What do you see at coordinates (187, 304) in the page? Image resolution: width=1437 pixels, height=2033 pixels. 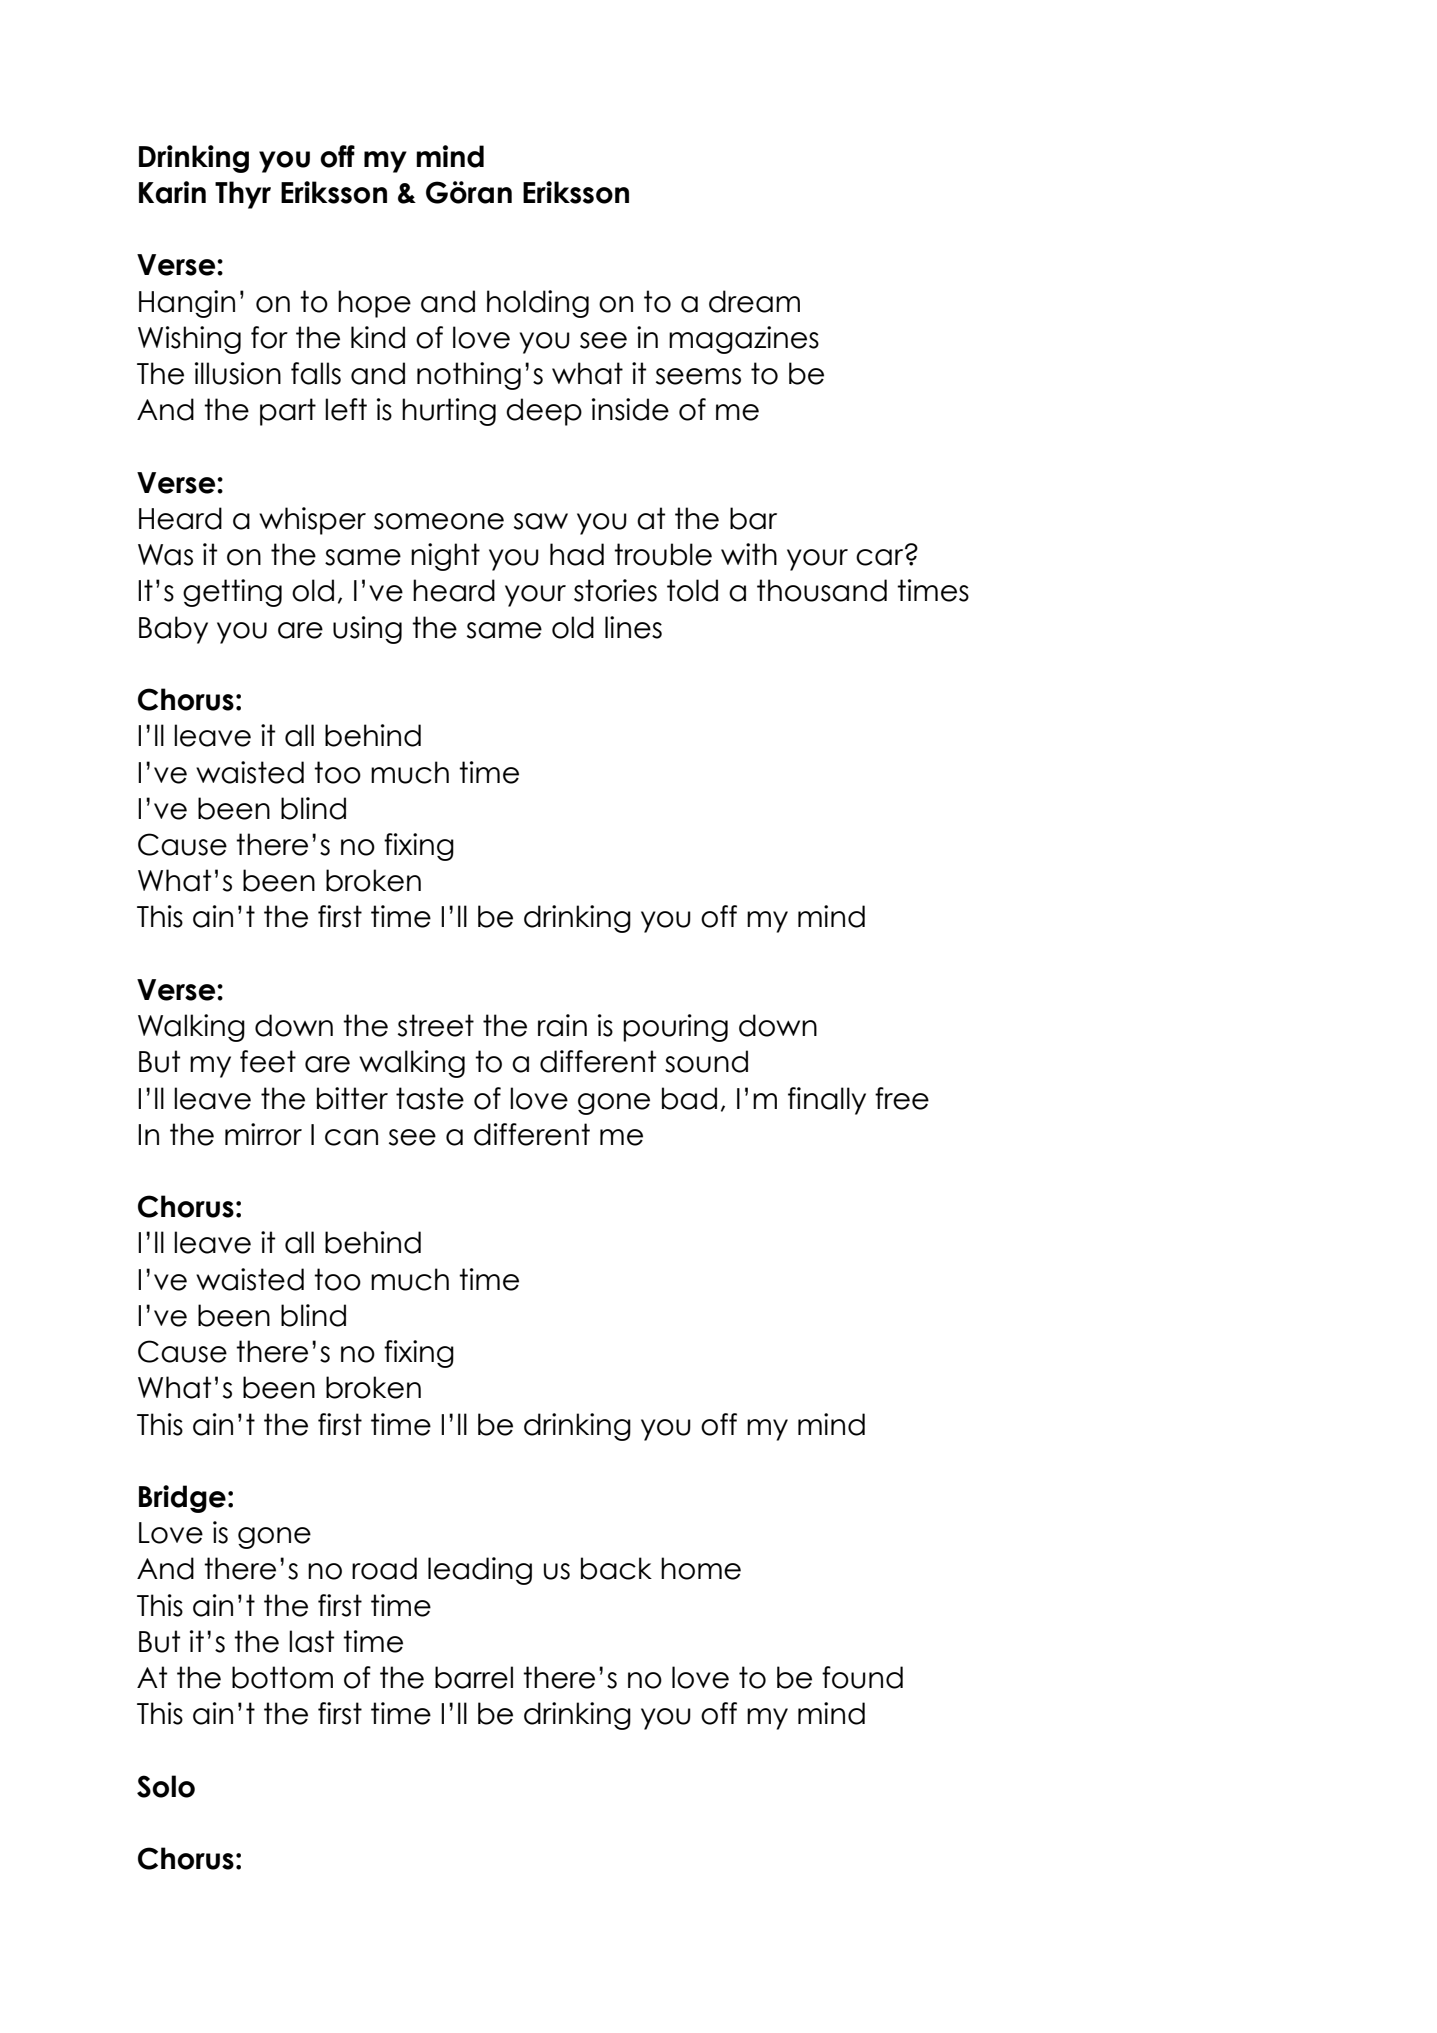 I see `Hangin` at bounding box center [187, 304].
